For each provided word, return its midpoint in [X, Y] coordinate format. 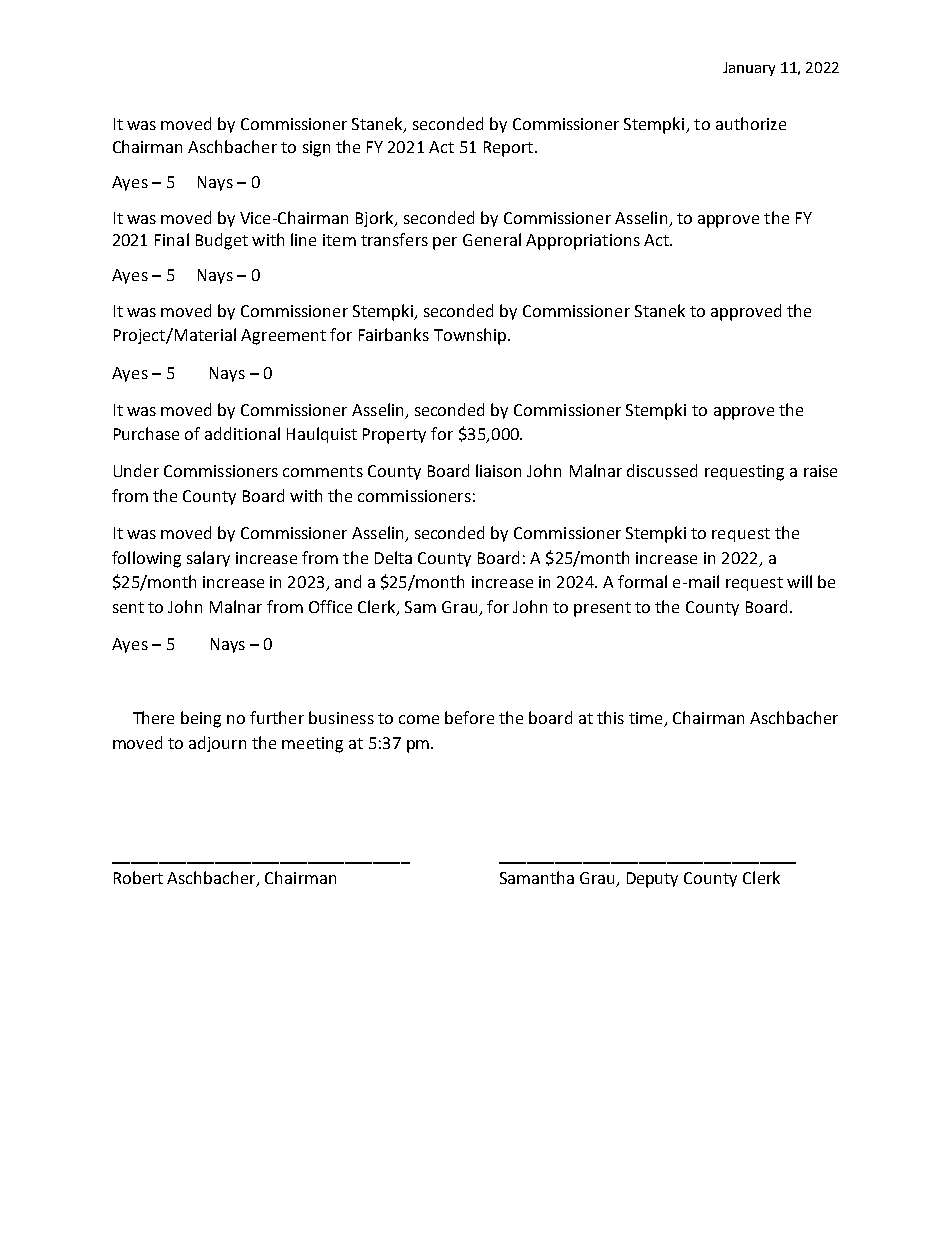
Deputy [652, 880]
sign [316, 149]
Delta [393, 557]
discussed [662, 470]
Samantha [537, 877]
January [749, 69]
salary [208, 559]
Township [471, 336]
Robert [138, 877]
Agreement [283, 337]
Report [508, 149]
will [799, 581]
